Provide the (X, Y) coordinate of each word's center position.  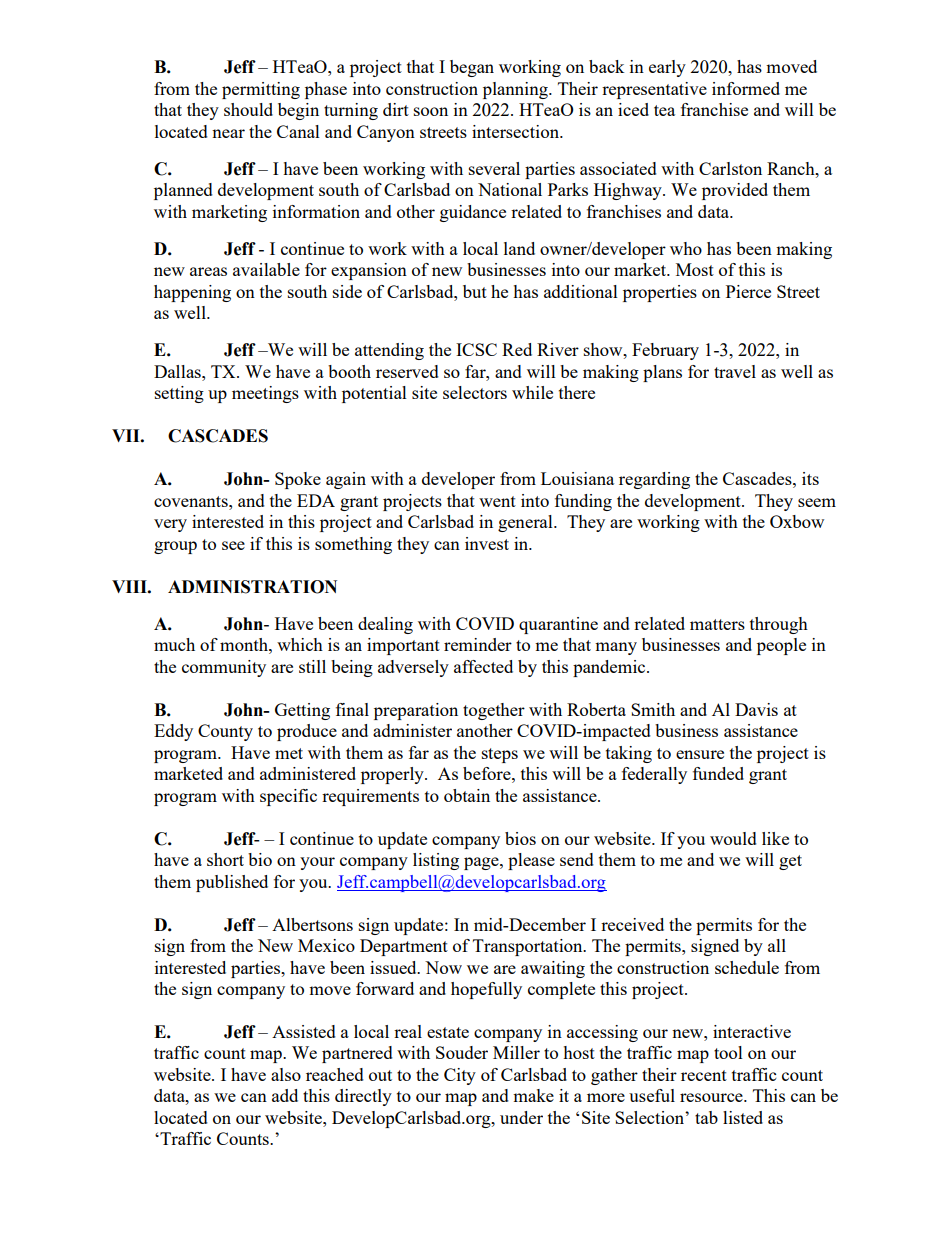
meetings (265, 394)
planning (516, 90)
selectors (475, 392)
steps (500, 755)
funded (718, 773)
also (286, 1074)
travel (735, 371)
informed (746, 88)
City (460, 1076)
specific (288, 797)
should (248, 109)
